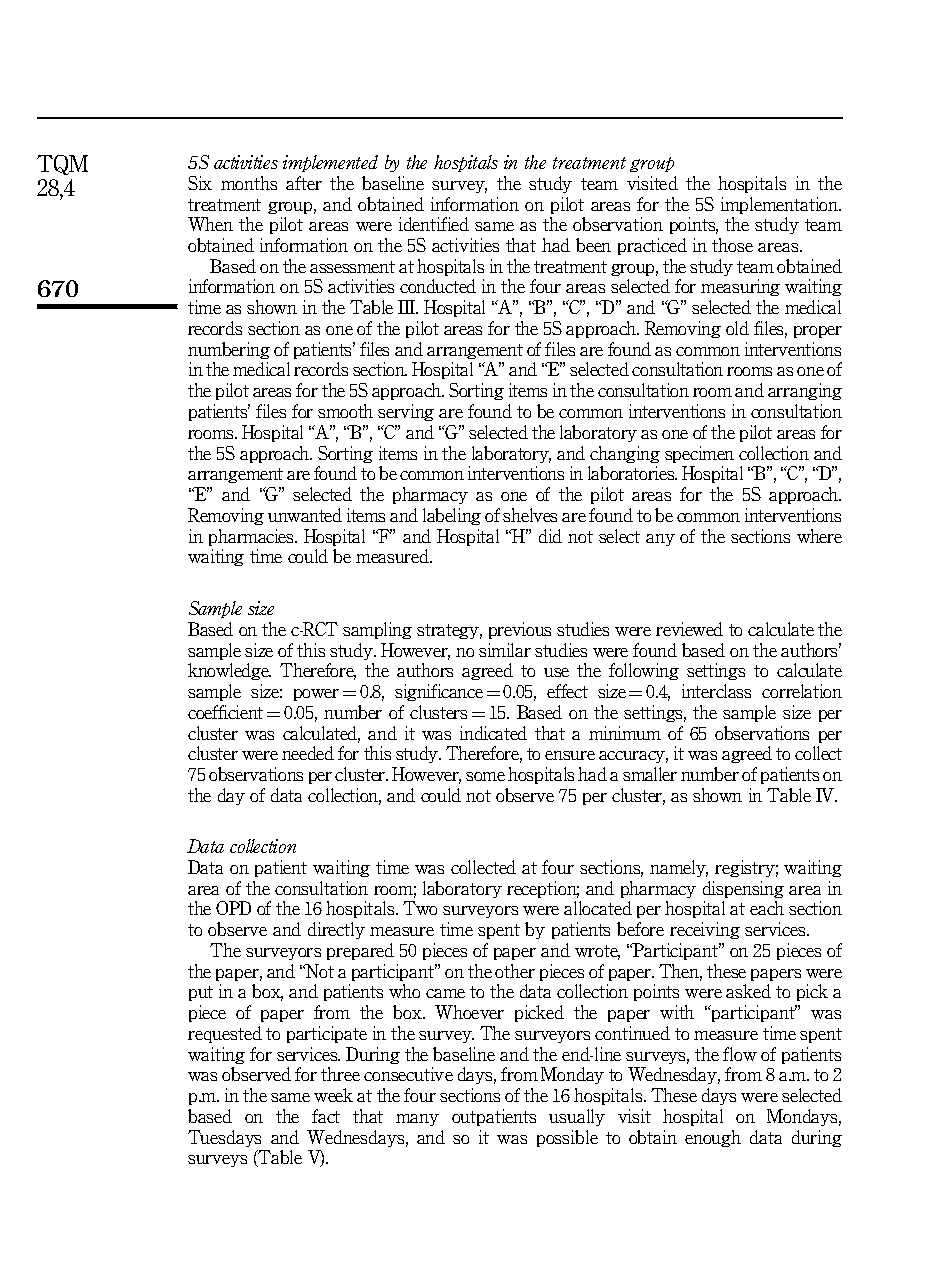 The width and height of the screenshot is (933, 1288). What do you see at coordinates (225, 1034) in the screenshot?
I see `requested` at bounding box center [225, 1034].
